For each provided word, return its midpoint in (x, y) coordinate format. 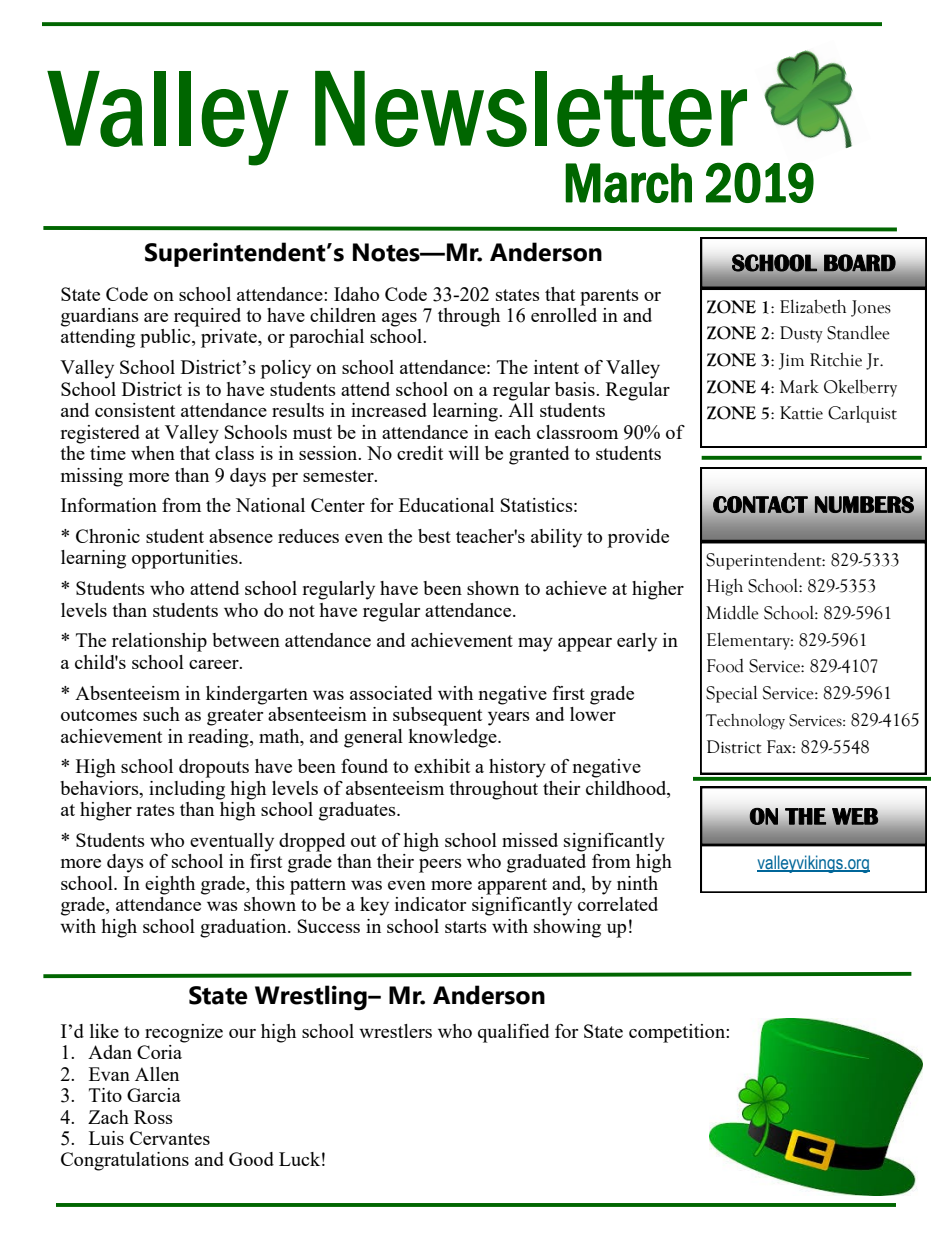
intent (556, 367)
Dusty (801, 334)
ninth (637, 883)
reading (219, 738)
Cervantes (170, 1138)
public (166, 338)
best (434, 536)
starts (466, 927)
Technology (745, 722)
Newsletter (531, 109)
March (628, 183)
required (207, 317)
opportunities (186, 559)
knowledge (453, 738)
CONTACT (760, 504)
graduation (244, 928)
